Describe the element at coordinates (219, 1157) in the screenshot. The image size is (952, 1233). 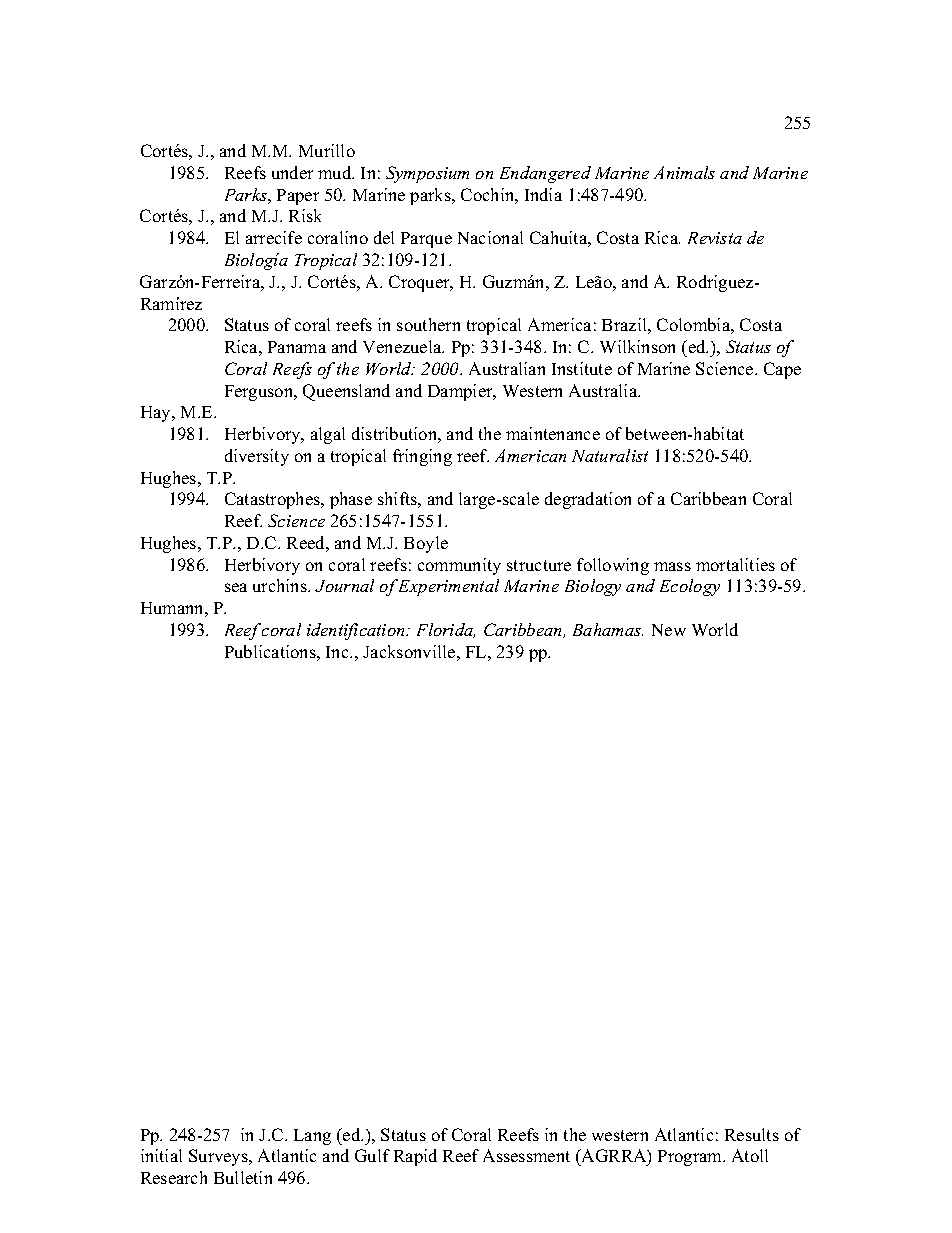
I see `Surveys` at that location.
